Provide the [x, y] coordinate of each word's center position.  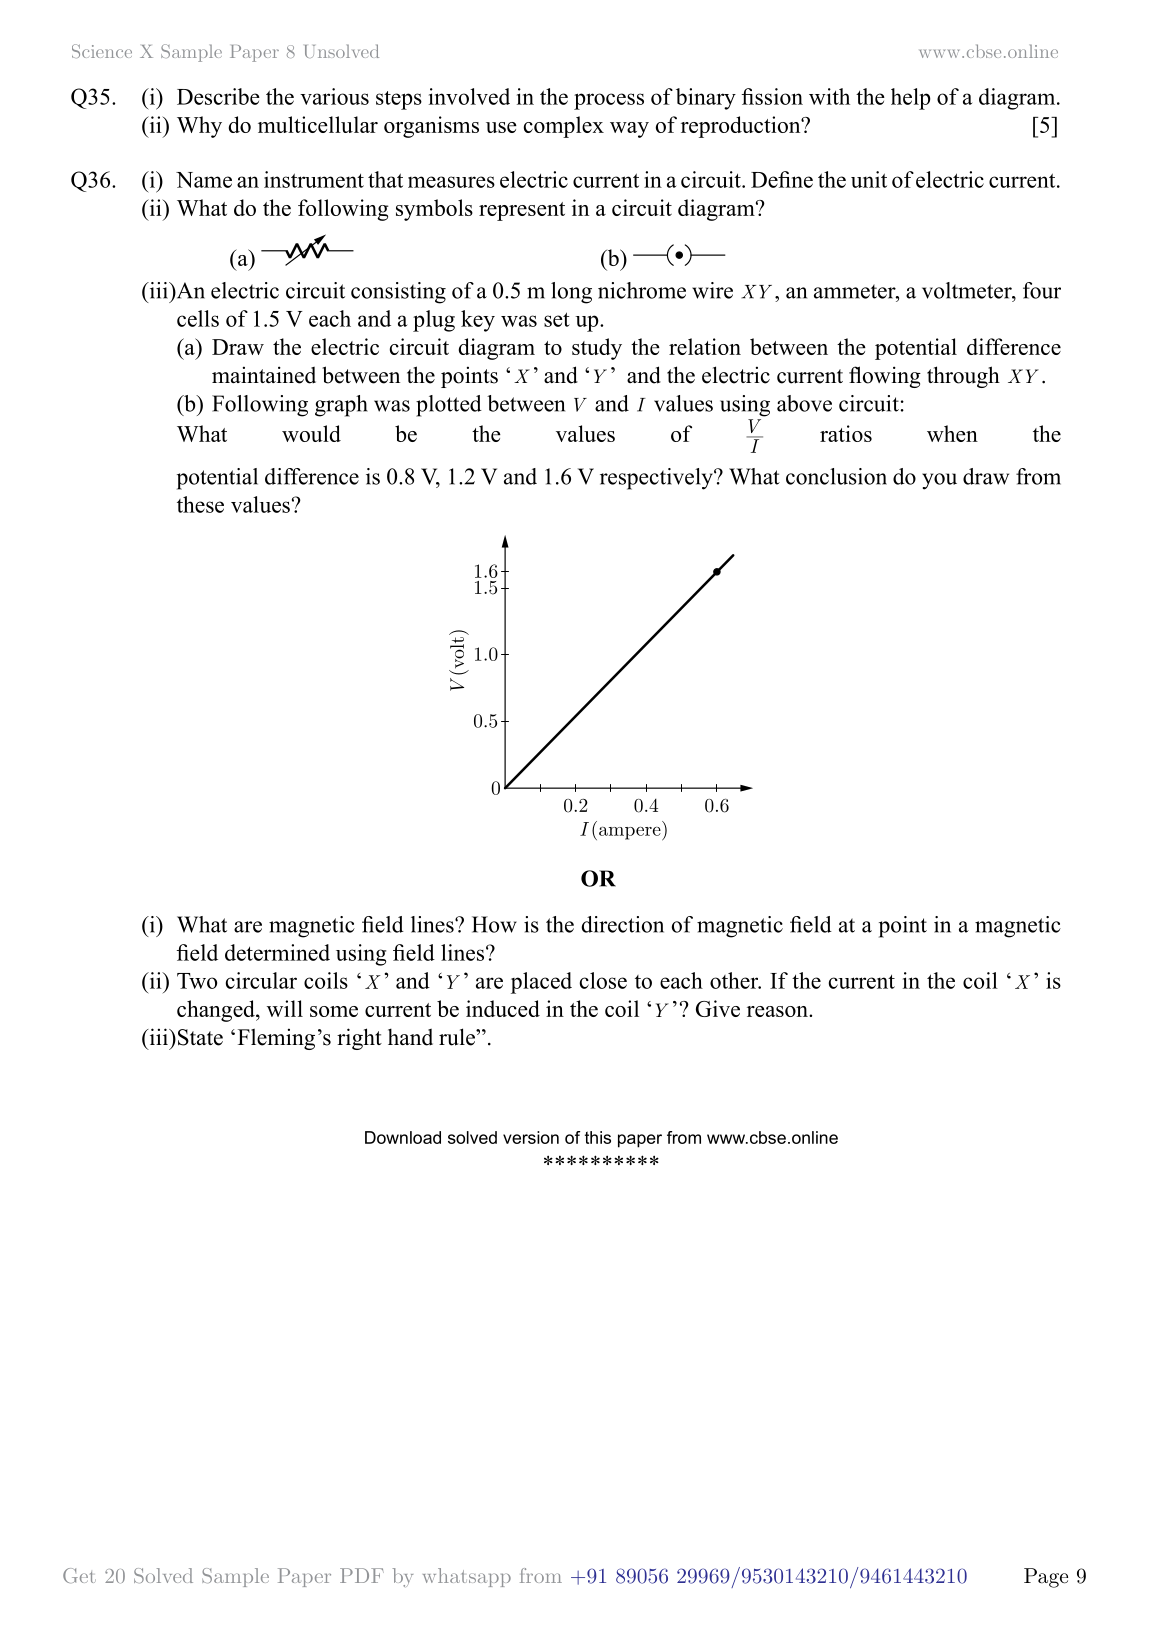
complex [564, 127]
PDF [362, 1575]
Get [79, 1575]
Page [1046, 1578]
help [910, 99]
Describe [218, 96]
